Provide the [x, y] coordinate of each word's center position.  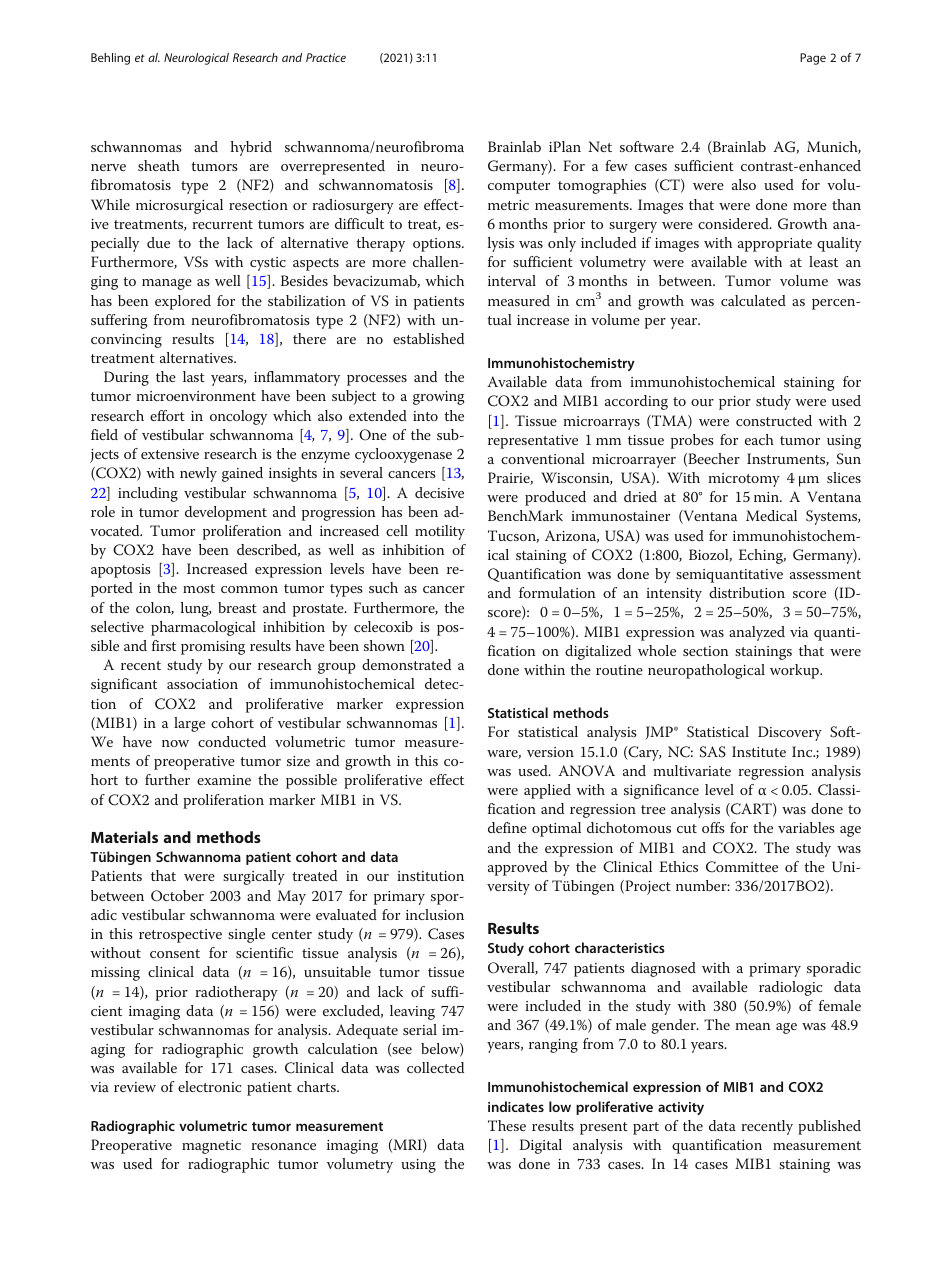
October [177, 896]
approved [517, 868]
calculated [753, 300]
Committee [742, 867]
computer [519, 187]
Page [813, 59]
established [428, 338]
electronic [209, 1086]
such [383, 587]
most [199, 588]
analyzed [757, 633]
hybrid [251, 148]
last [194, 376]
